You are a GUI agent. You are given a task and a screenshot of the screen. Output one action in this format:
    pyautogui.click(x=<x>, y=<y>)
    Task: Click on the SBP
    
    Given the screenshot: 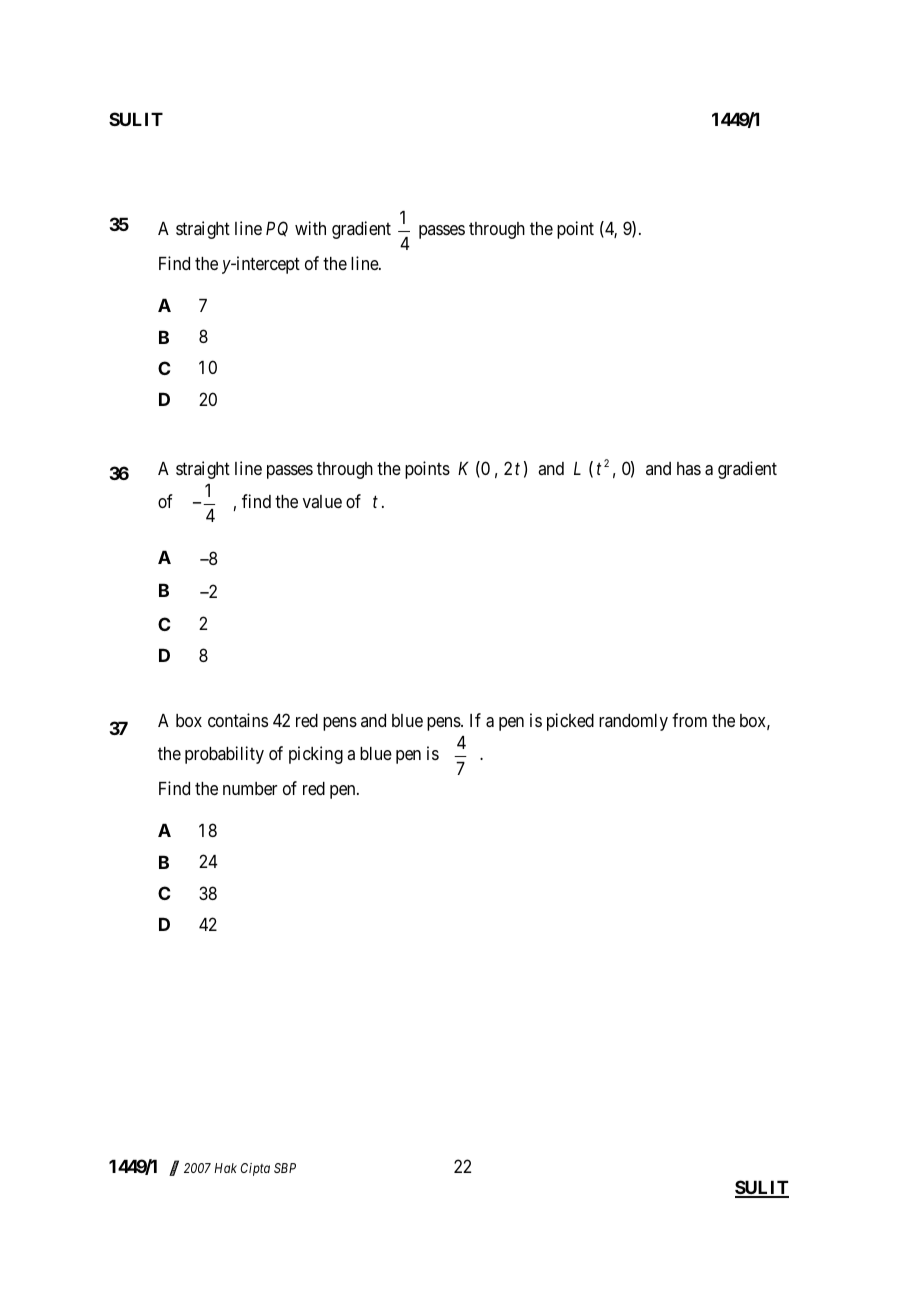 What is the action you would take?
    pyautogui.click(x=285, y=1168)
